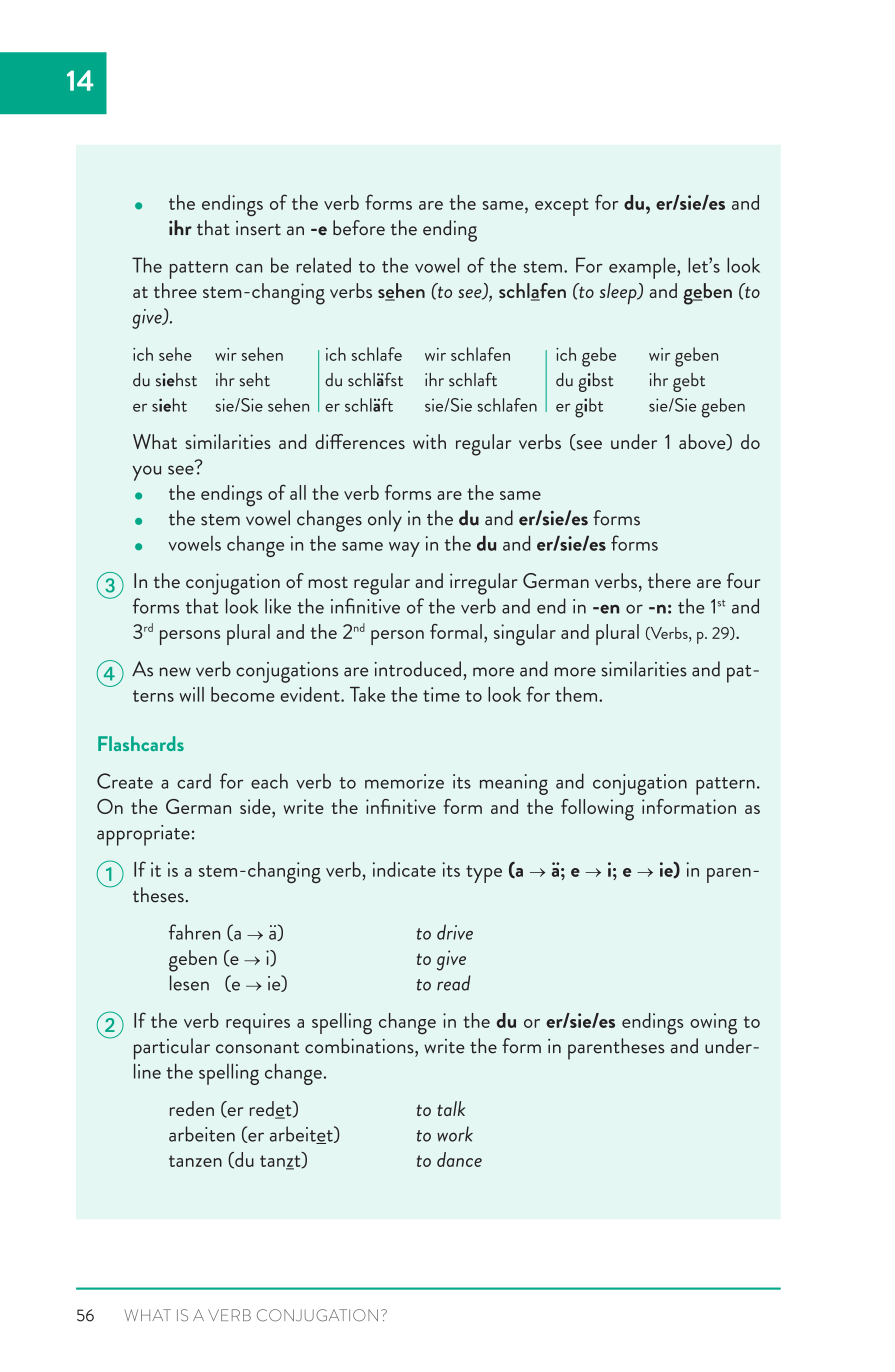 This screenshot has height=1372, width=895. I want to click on before, so click(359, 228).
